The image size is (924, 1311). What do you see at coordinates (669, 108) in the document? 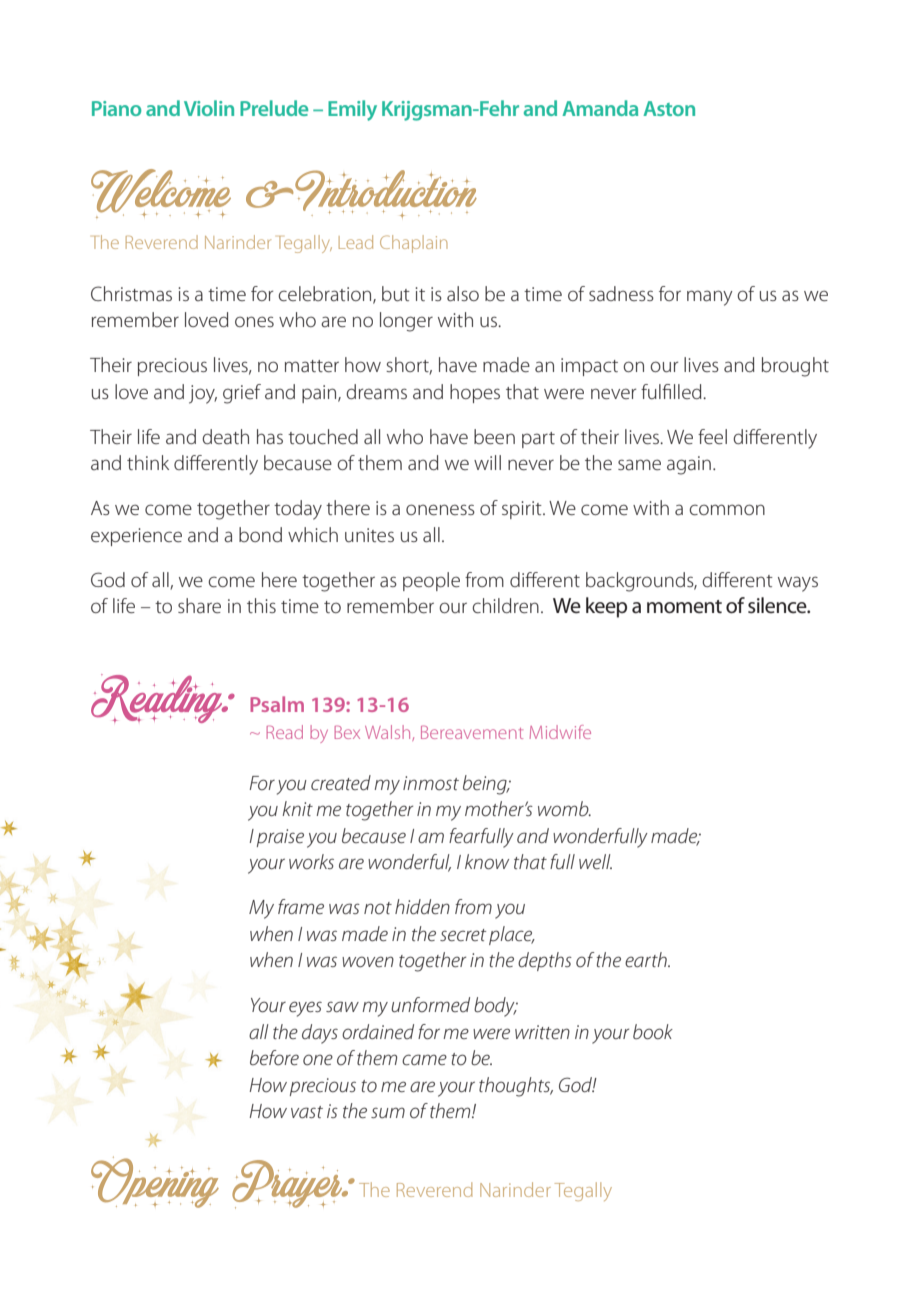
I see `Aston` at bounding box center [669, 108].
